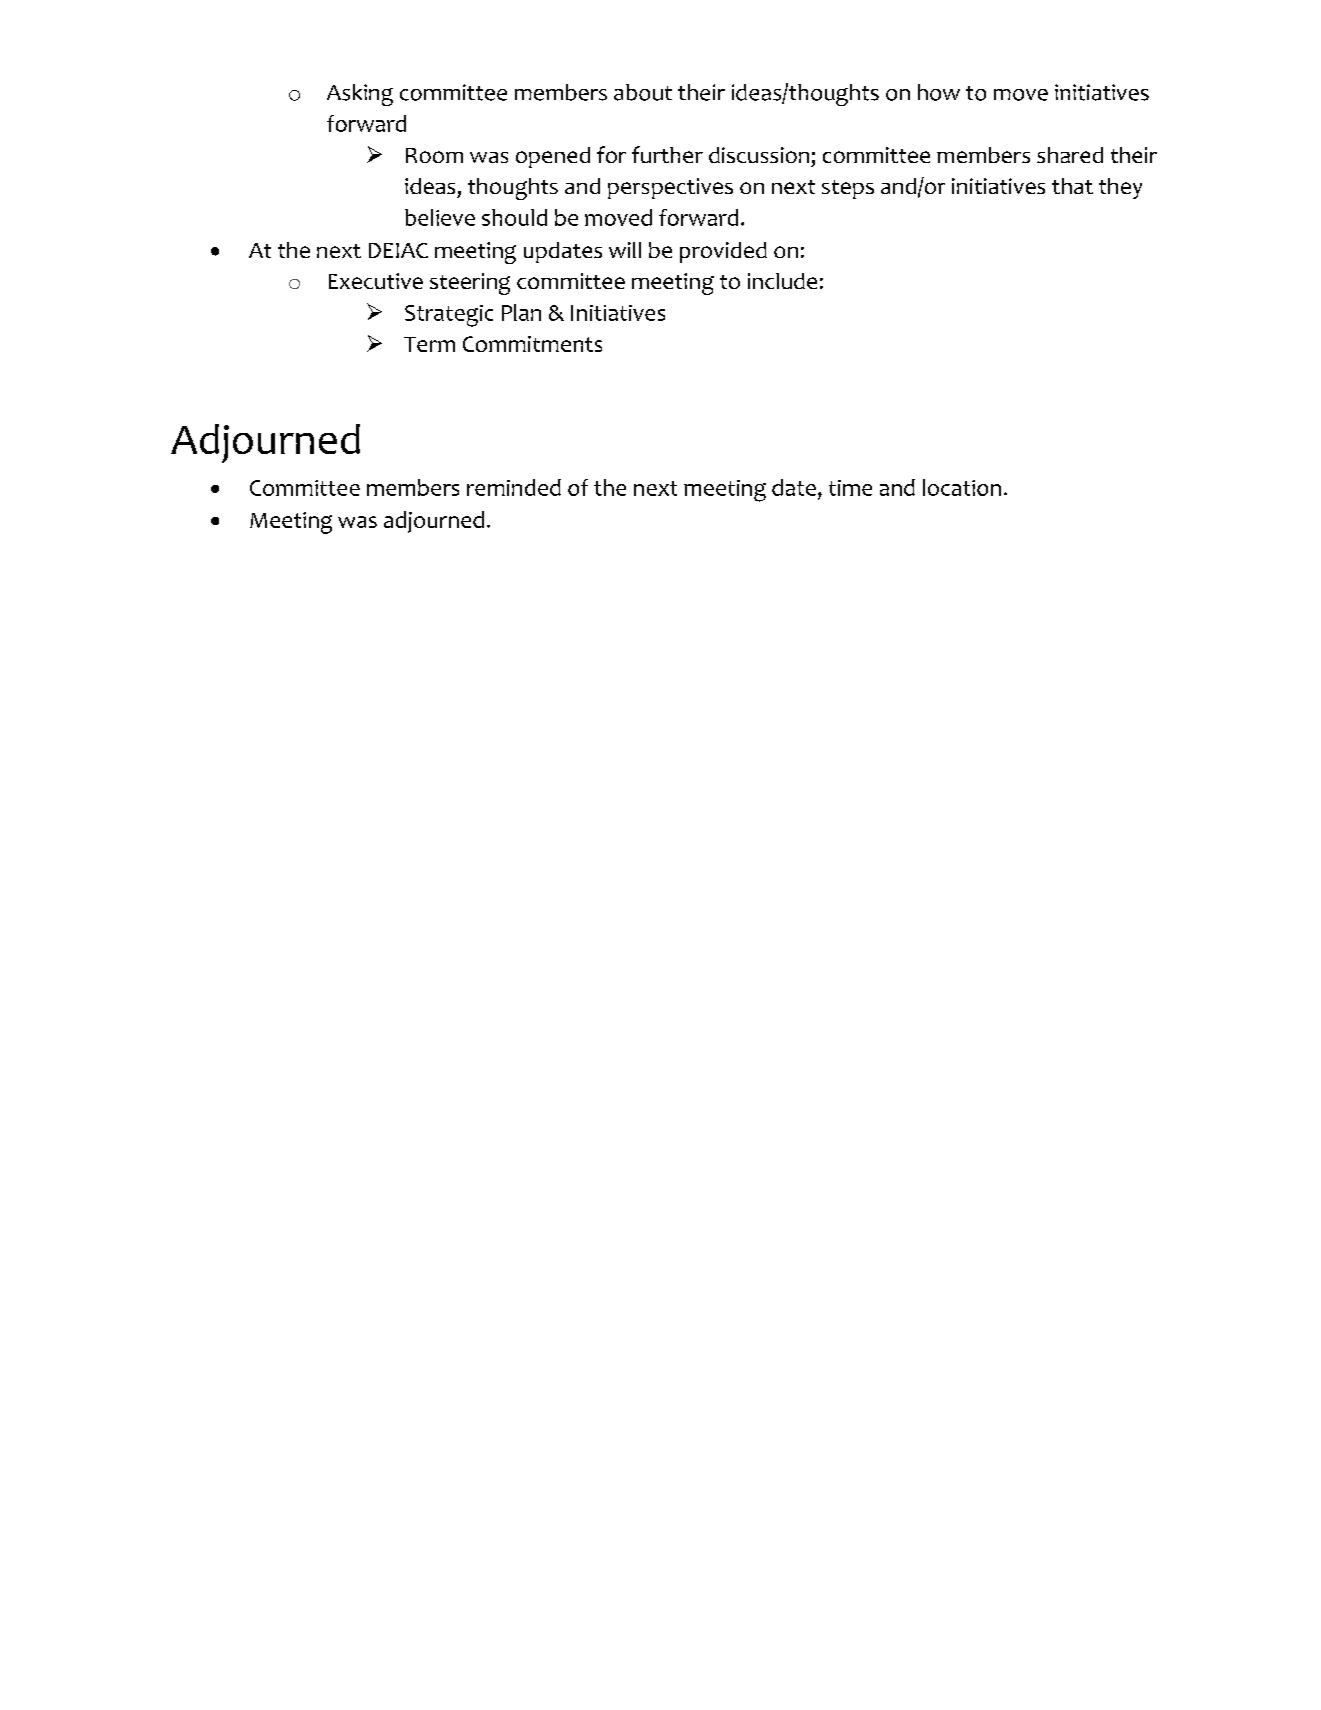 The height and width of the screenshot is (1710, 1321). I want to click on about, so click(643, 92).
